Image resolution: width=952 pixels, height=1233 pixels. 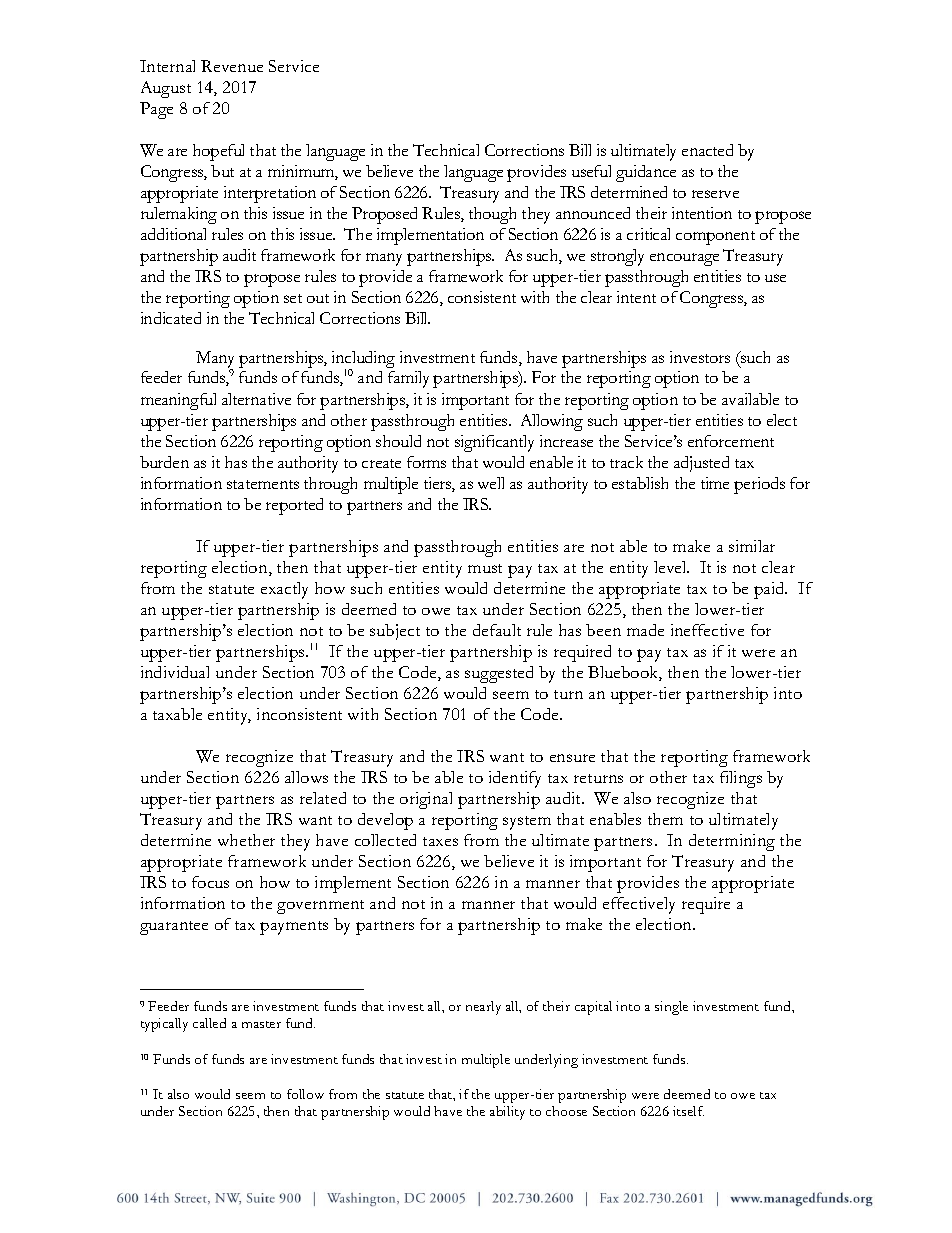 I want to click on identify, so click(x=515, y=779).
